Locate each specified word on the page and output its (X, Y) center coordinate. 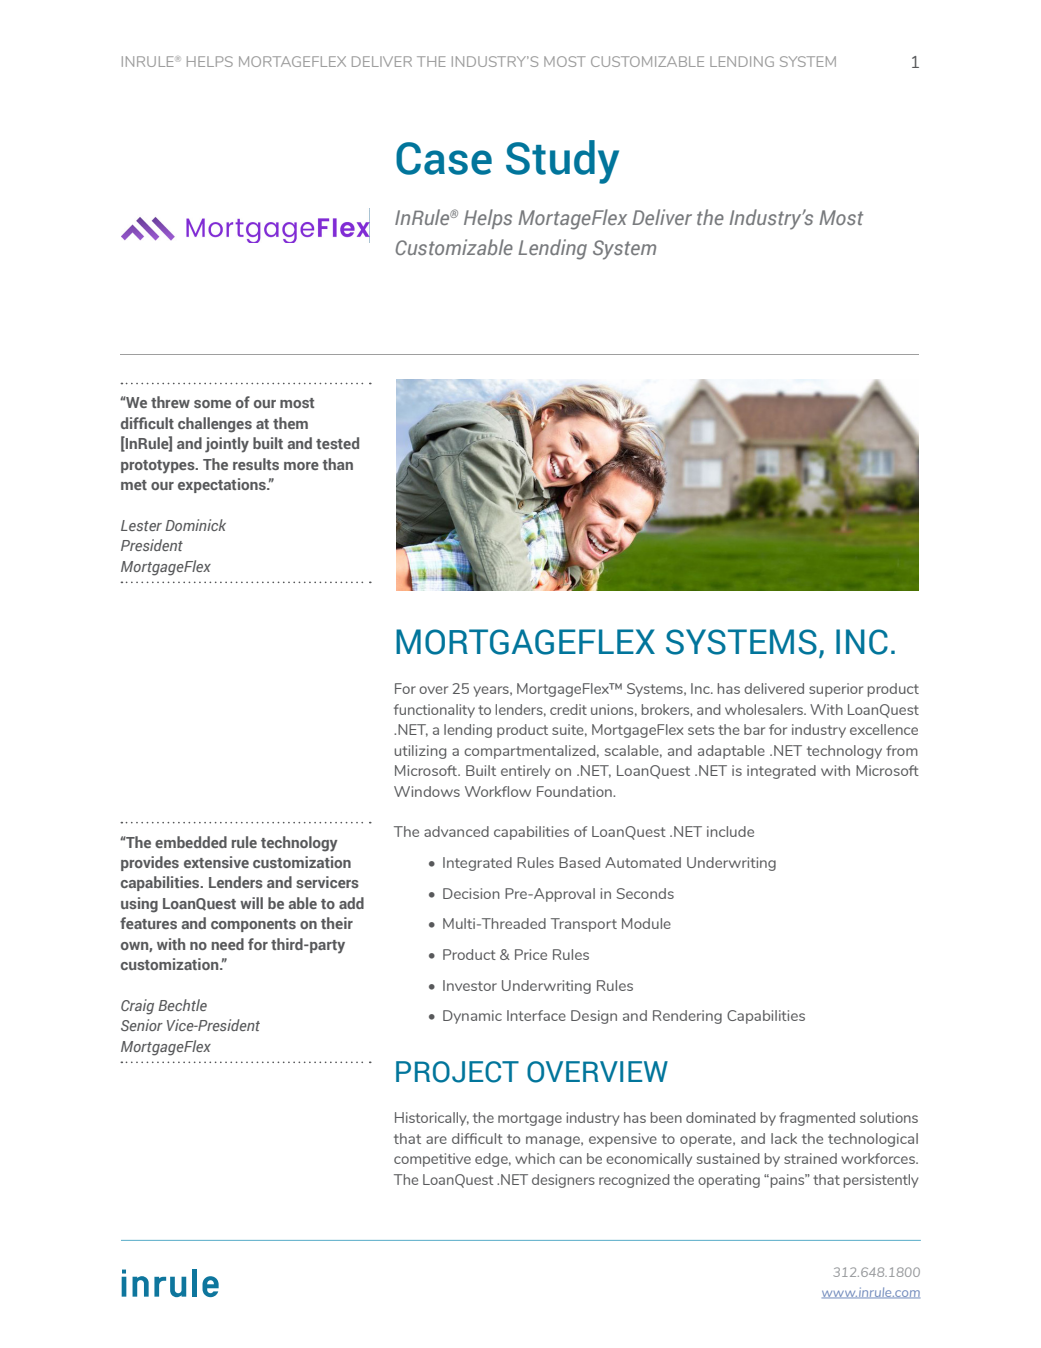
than (337, 464)
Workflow (498, 791)
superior (836, 690)
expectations (223, 485)
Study (562, 162)
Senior (142, 1025)
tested (337, 443)
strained (810, 1158)
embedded (191, 842)
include (730, 831)
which (535, 1158)
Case (444, 158)
